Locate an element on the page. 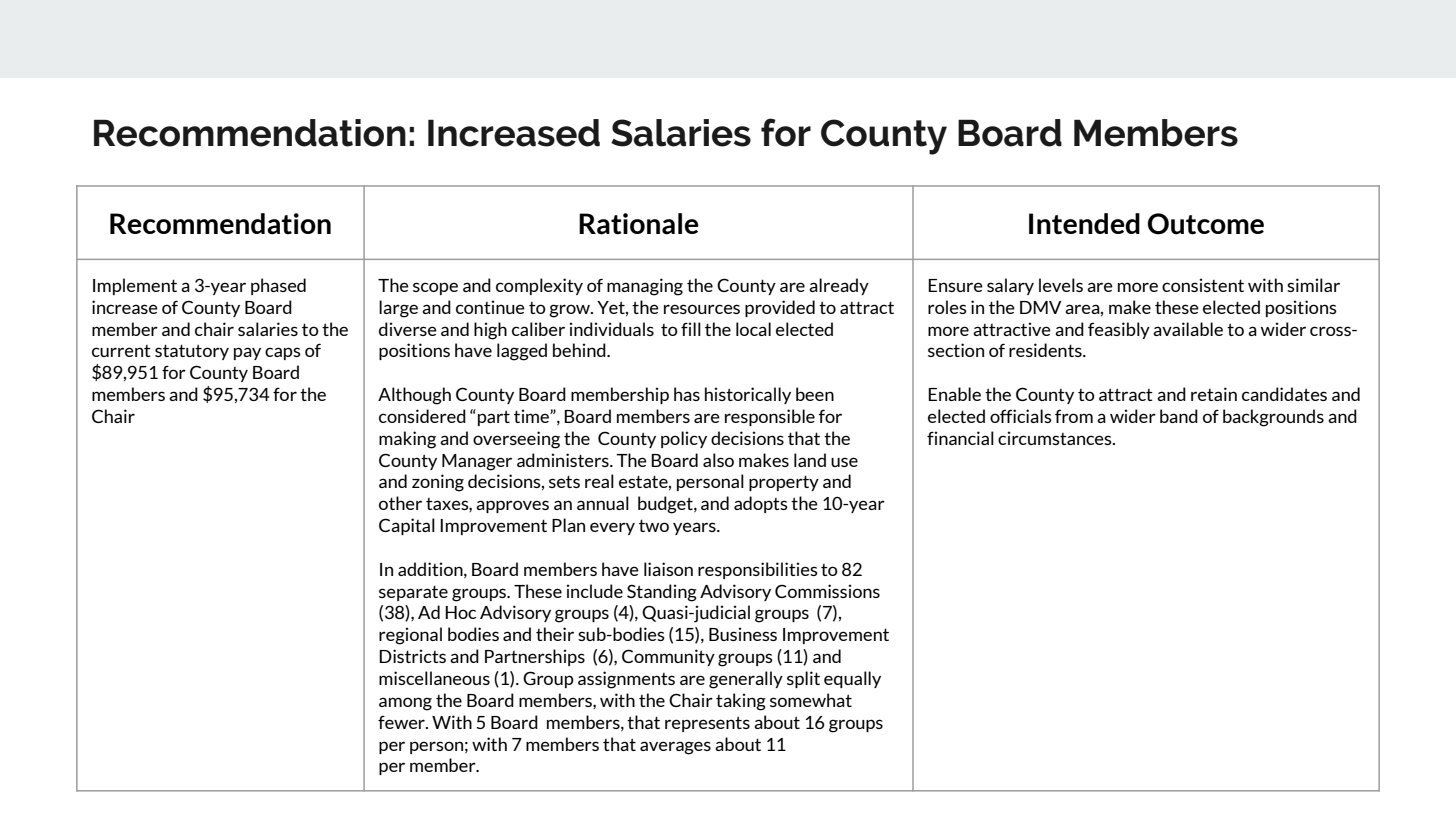  band is located at coordinates (1179, 416).
